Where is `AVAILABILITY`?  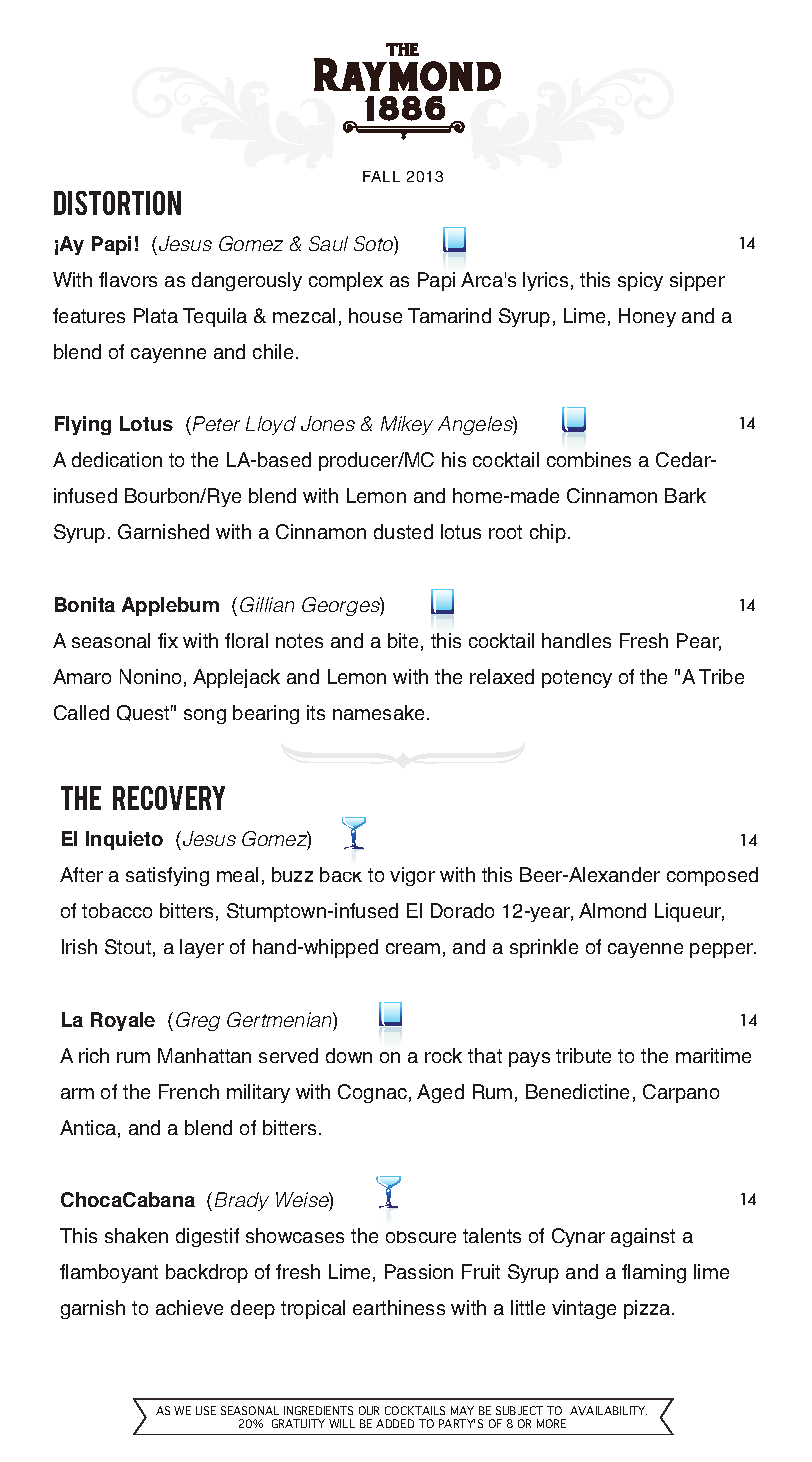
AVAILABILITY is located at coordinates (608, 1410).
